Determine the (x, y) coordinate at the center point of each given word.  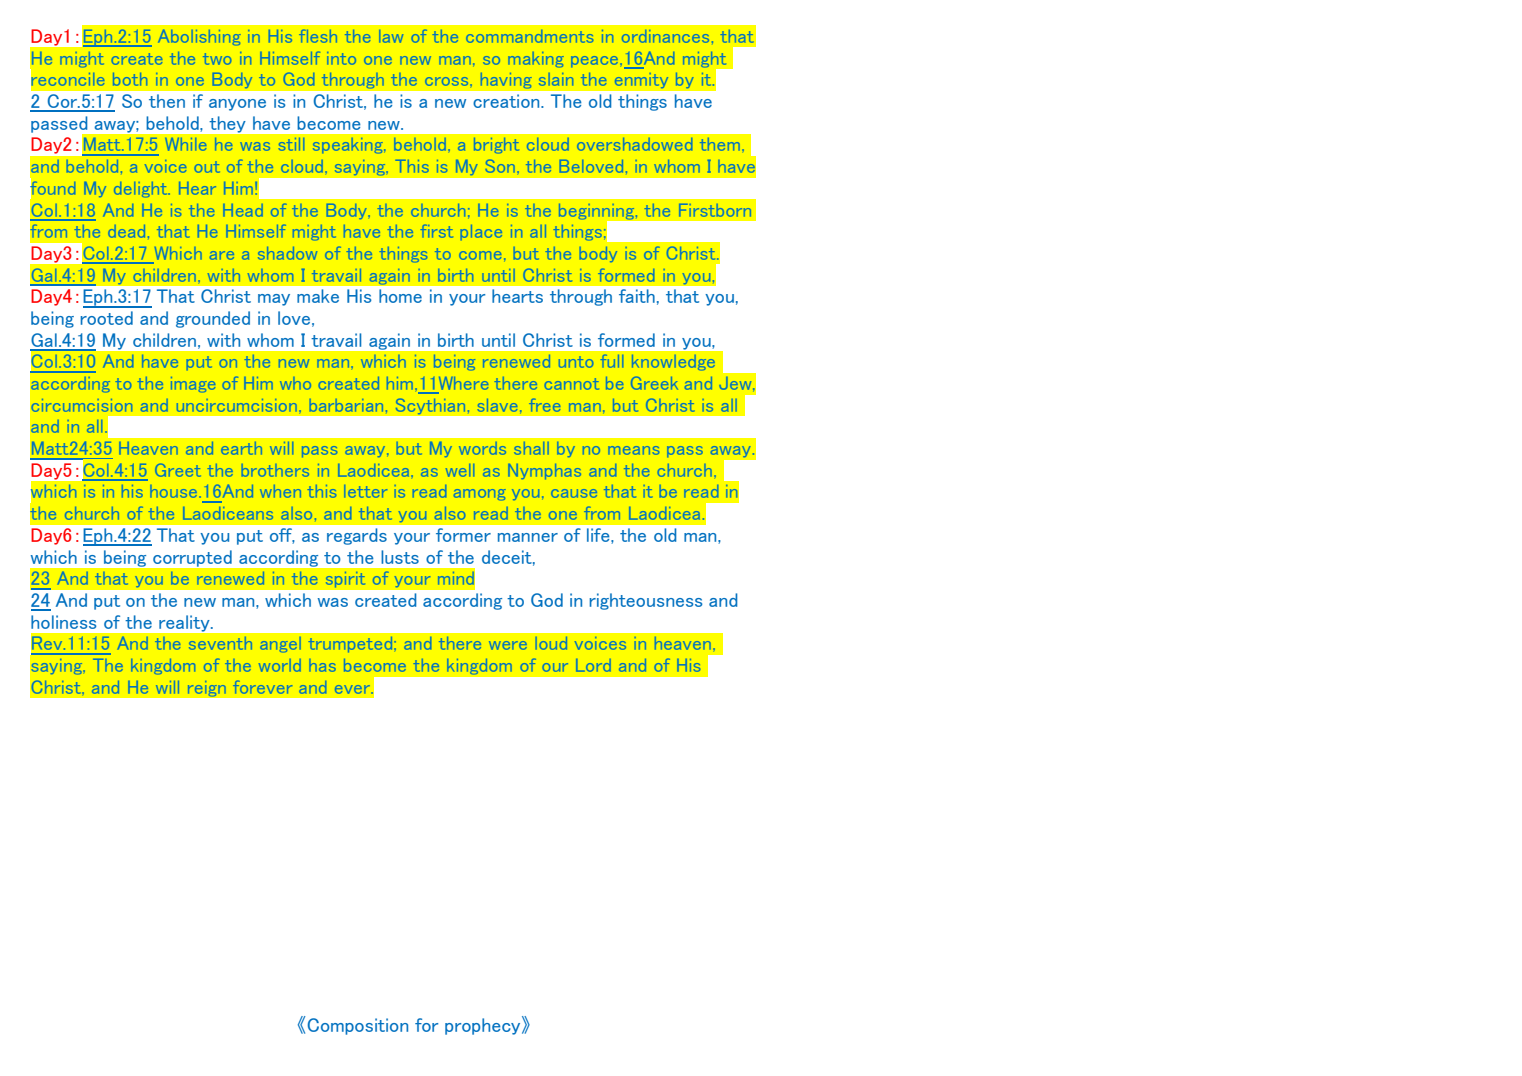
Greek (654, 383)
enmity (641, 80)
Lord (593, 665)
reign (206, 688)
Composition (358, 1026)
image (193, 384)
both (130, 79)
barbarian (346, 405)
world (280, 665)
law (391, 36)
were (508, 645)
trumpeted (352, 644)
